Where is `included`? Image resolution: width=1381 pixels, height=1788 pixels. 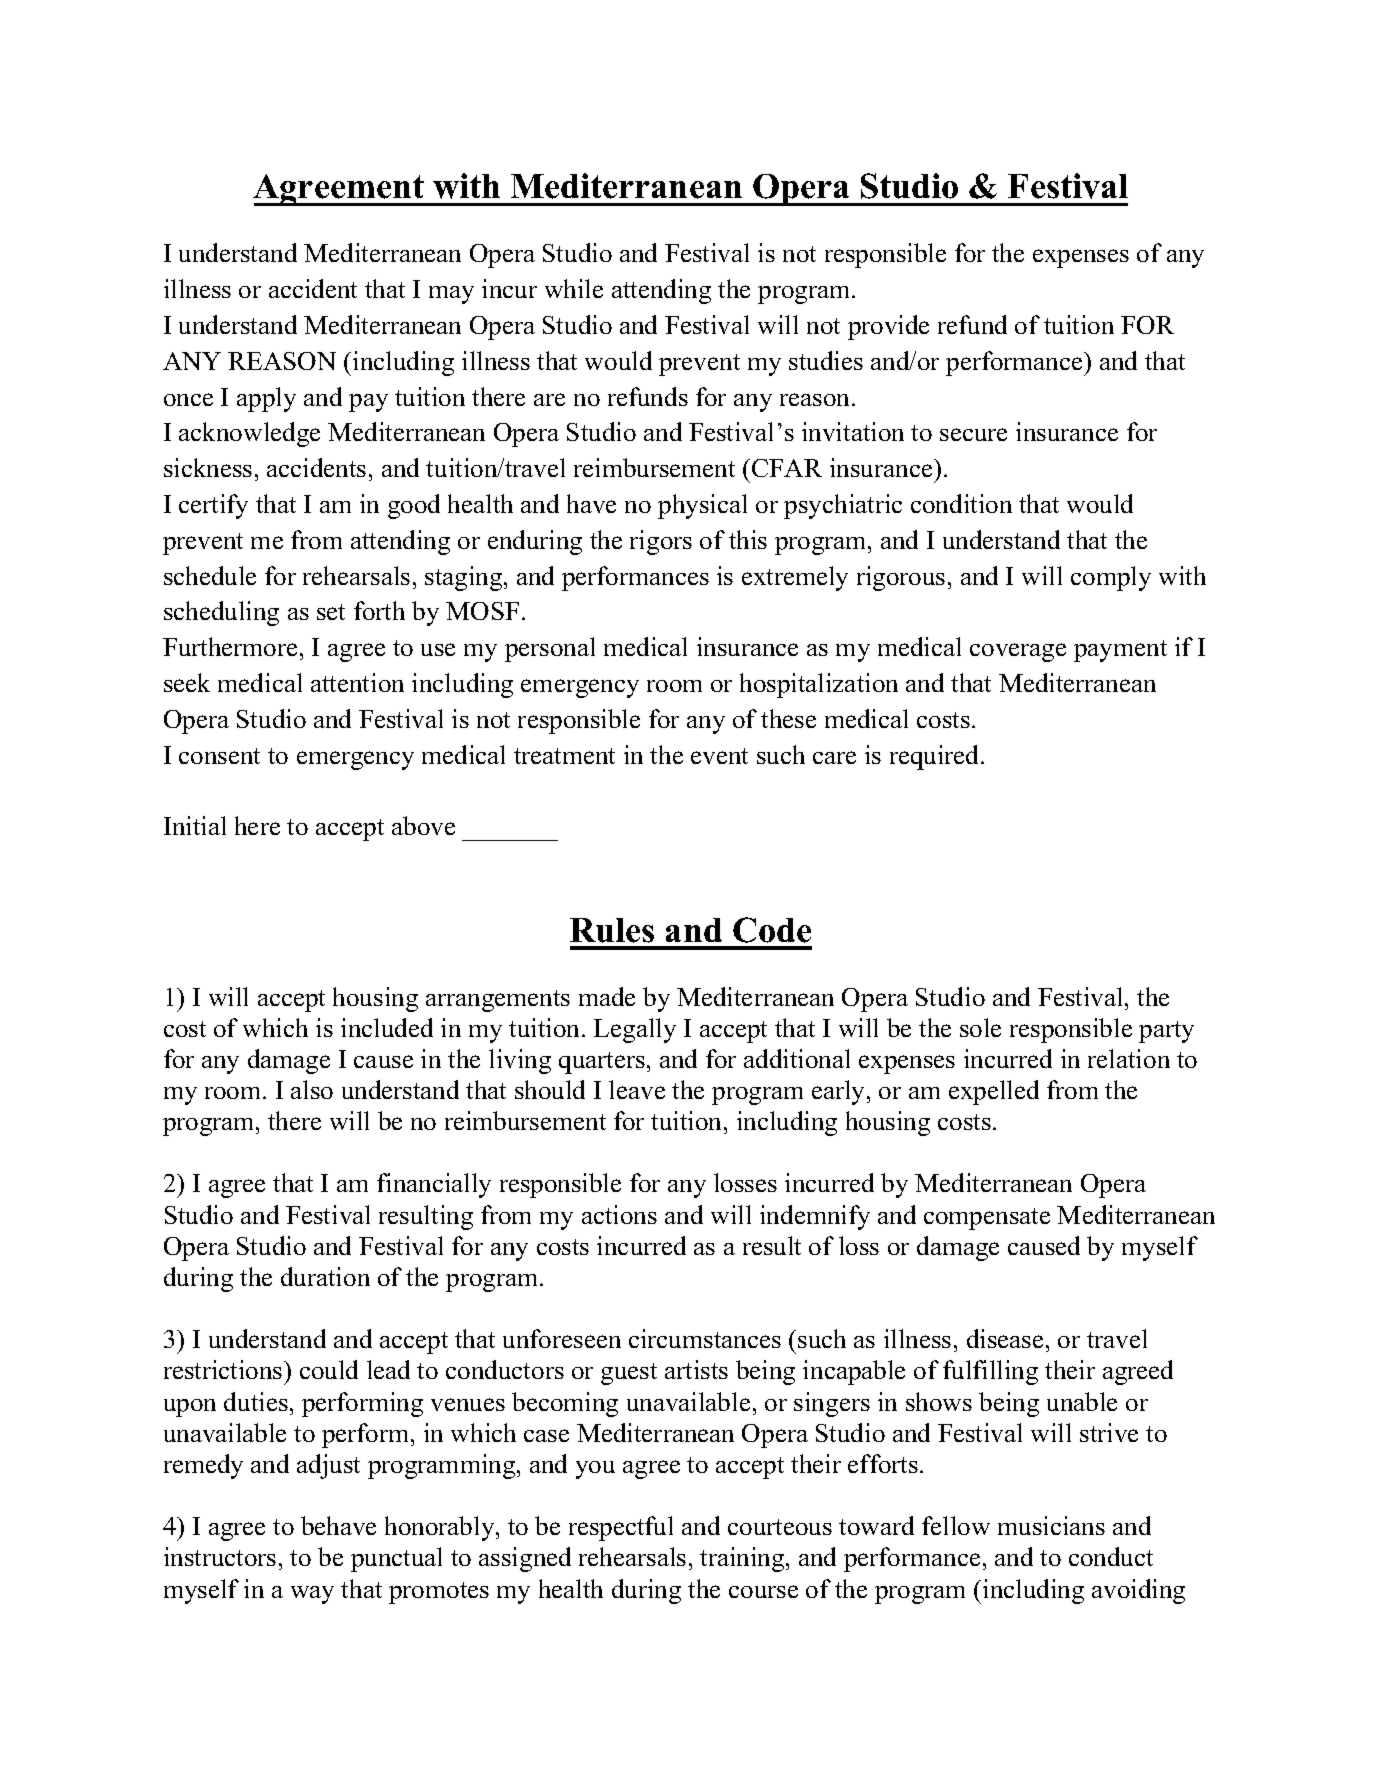
included is located at coordinates (387, 1027).
